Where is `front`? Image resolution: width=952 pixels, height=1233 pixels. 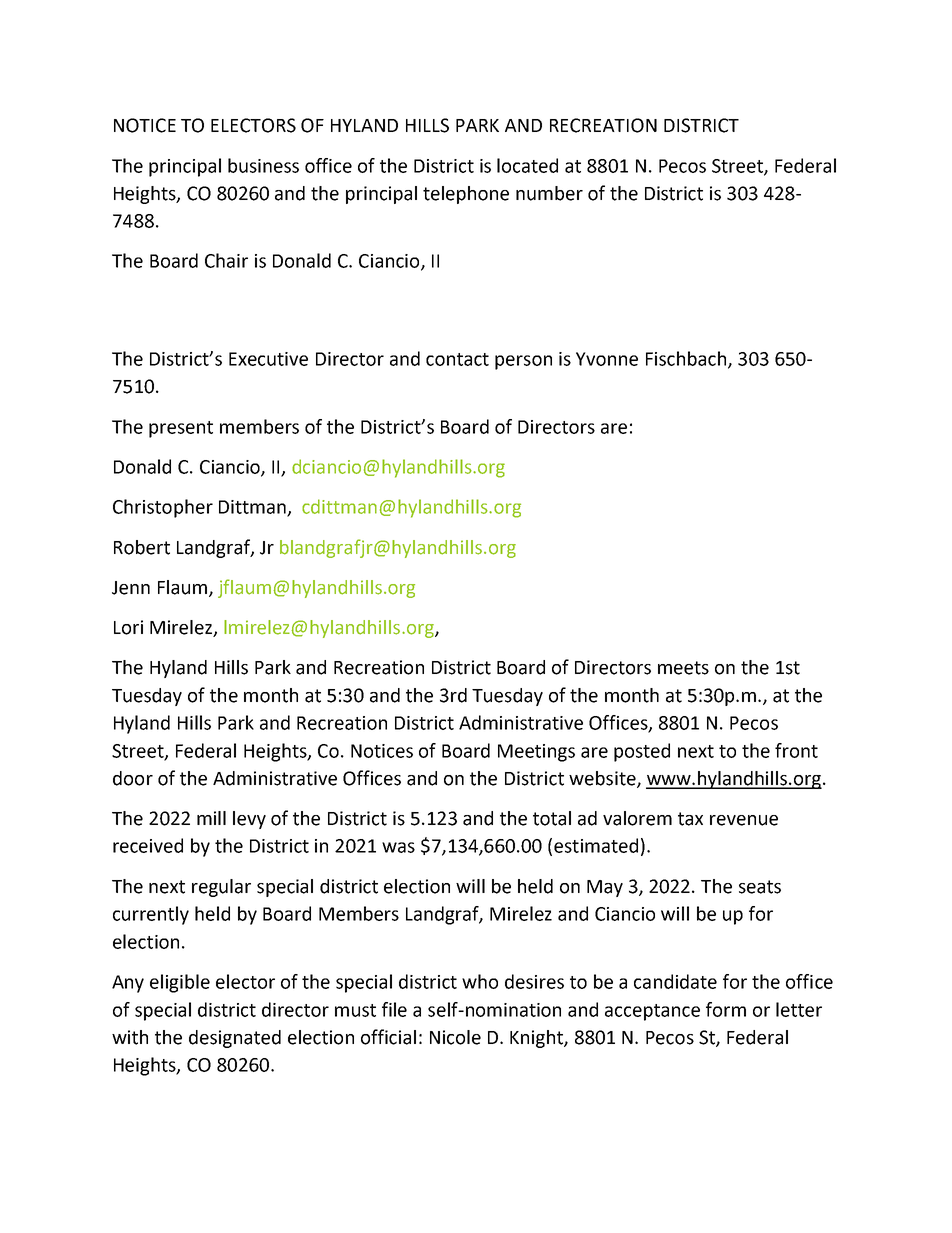 front is located at coordinates (796, 750).
